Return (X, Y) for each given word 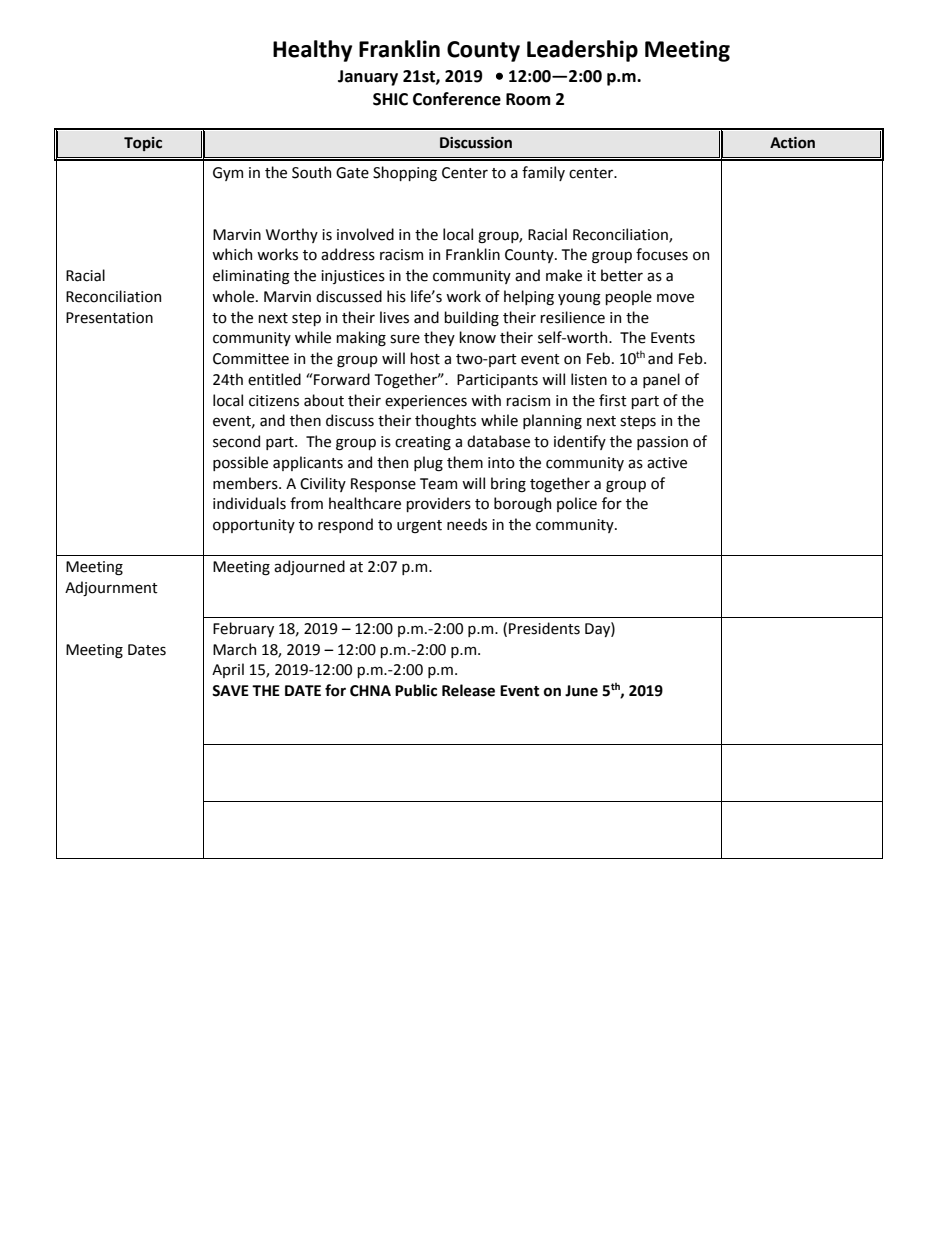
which (232, 254)
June (581, 691)
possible (240, 463)
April (228, 670)
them (465, 462)
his (396, 296)
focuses (662, 254)
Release (468, 690)
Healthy (312, 51)
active (667, 463)
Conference (457, 99)
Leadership (582, 51)
